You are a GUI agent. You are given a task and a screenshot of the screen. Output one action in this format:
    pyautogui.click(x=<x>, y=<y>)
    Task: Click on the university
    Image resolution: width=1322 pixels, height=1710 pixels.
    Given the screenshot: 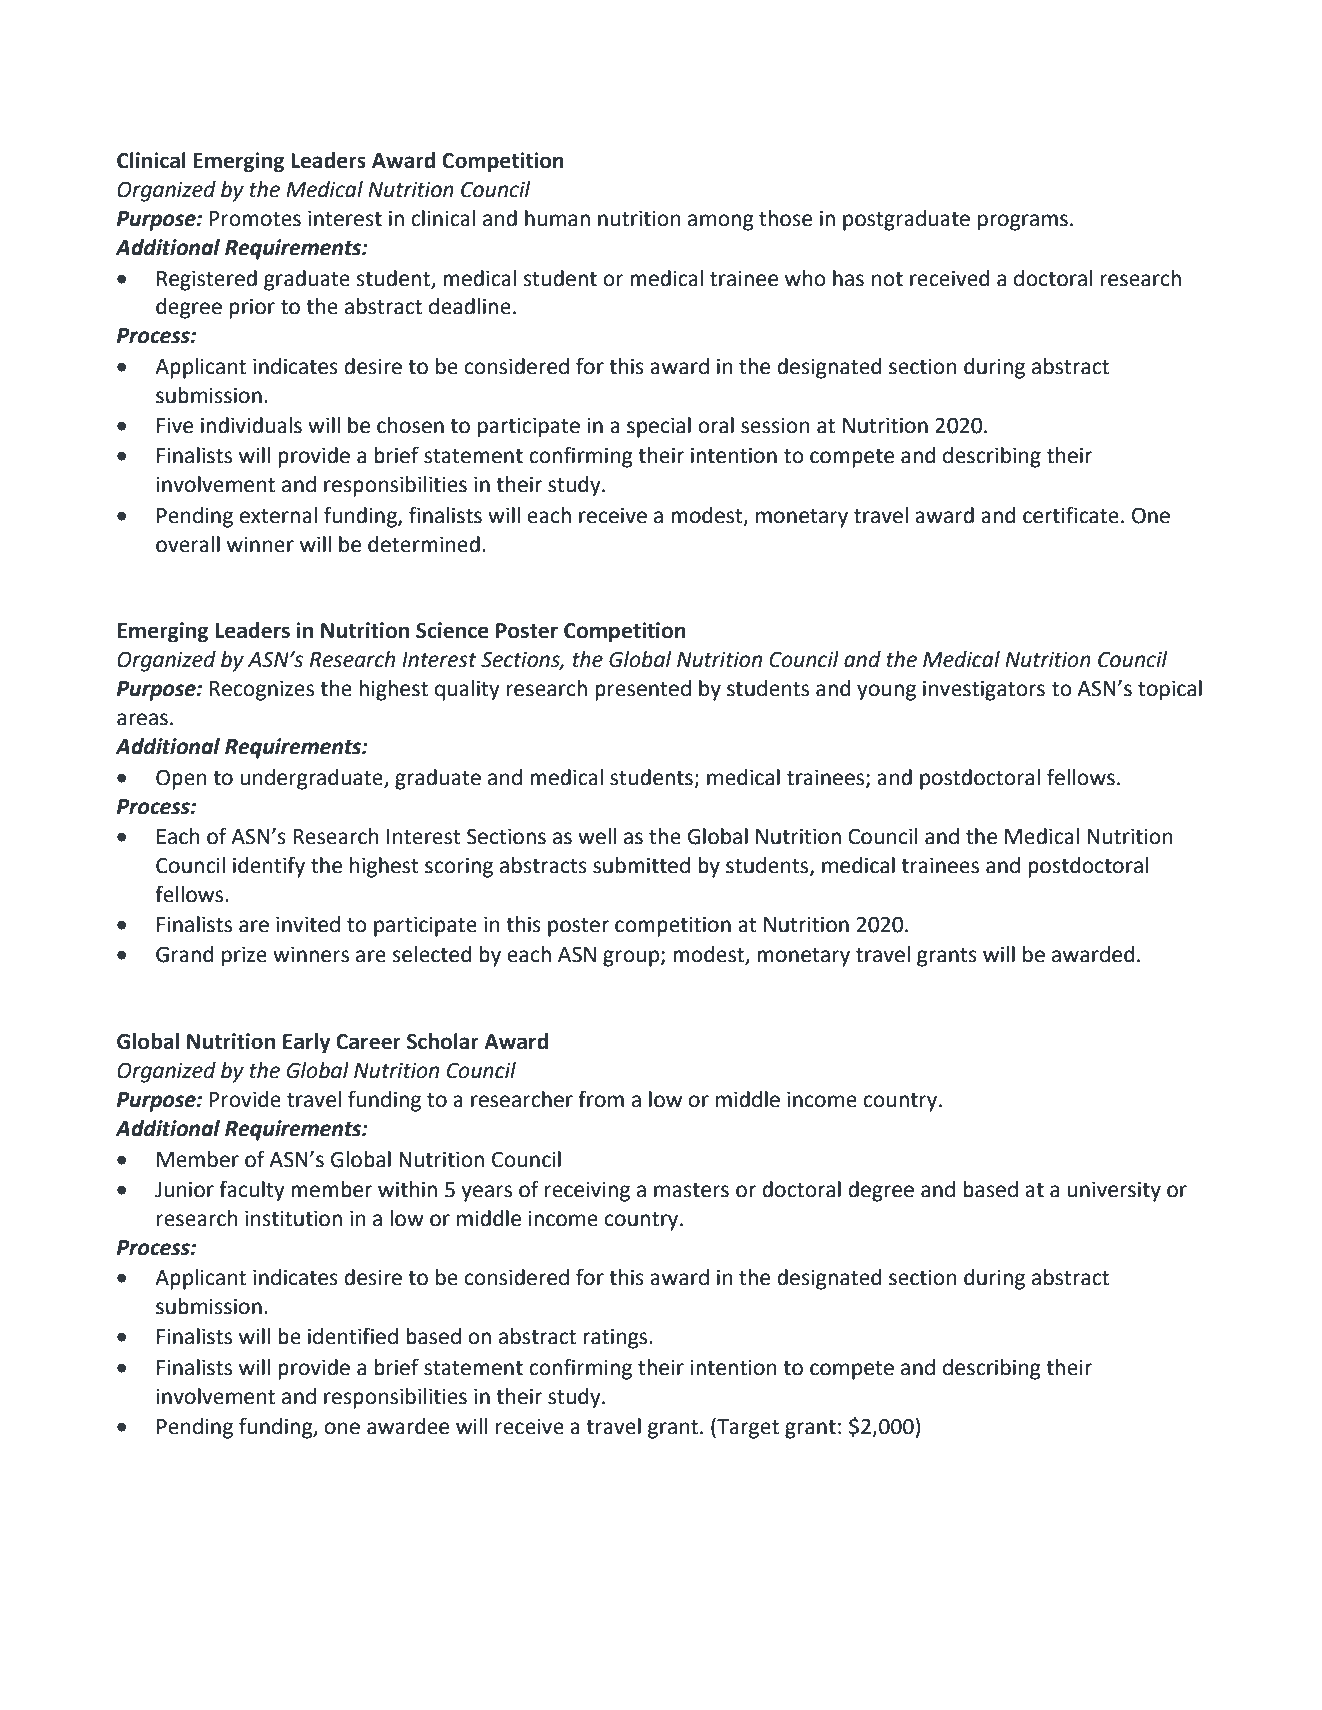 What is the action you would take?
    pyautogui.click(x=1114, y=1192)
